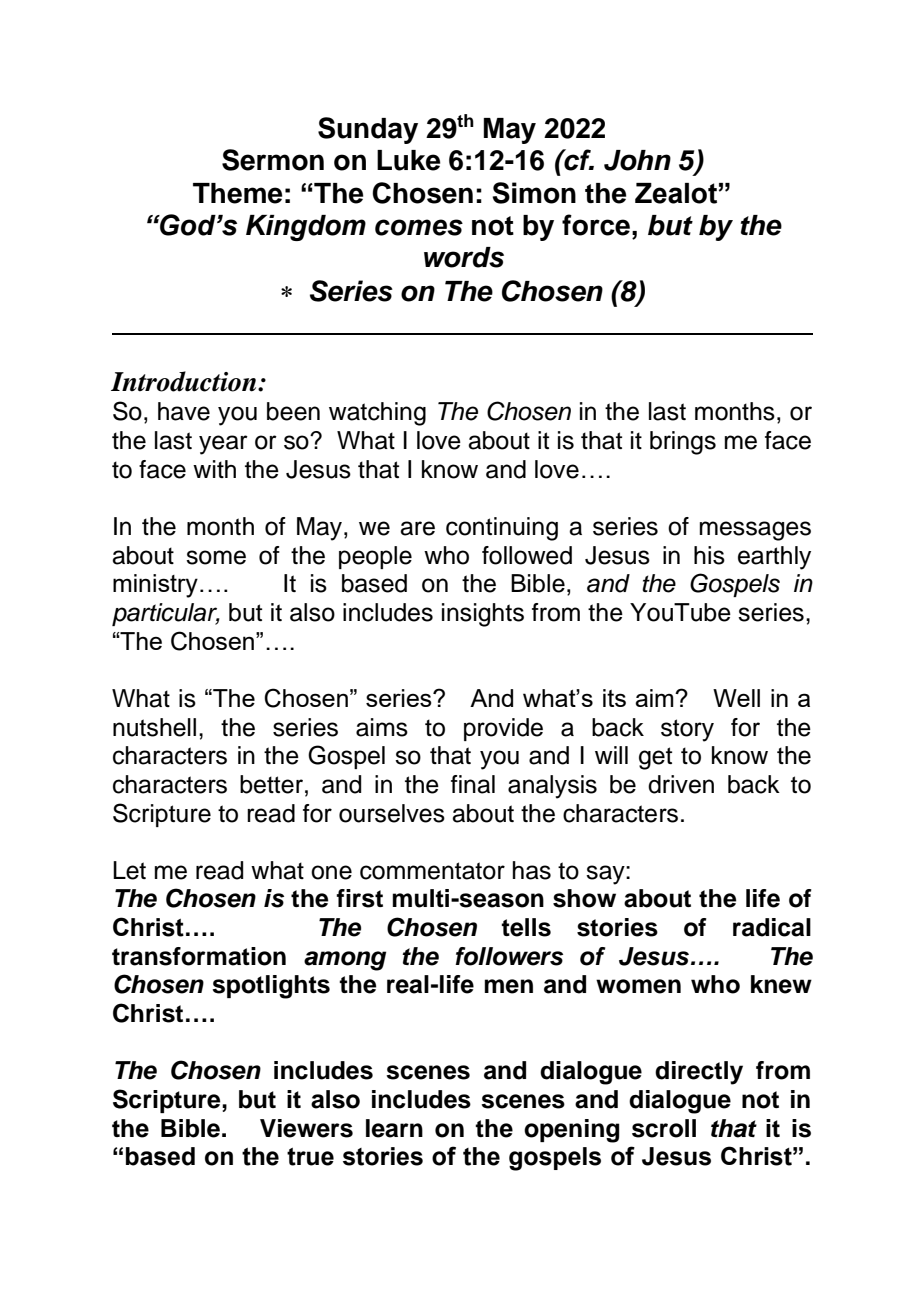  I want to click on learn, so click(394, 1128).
